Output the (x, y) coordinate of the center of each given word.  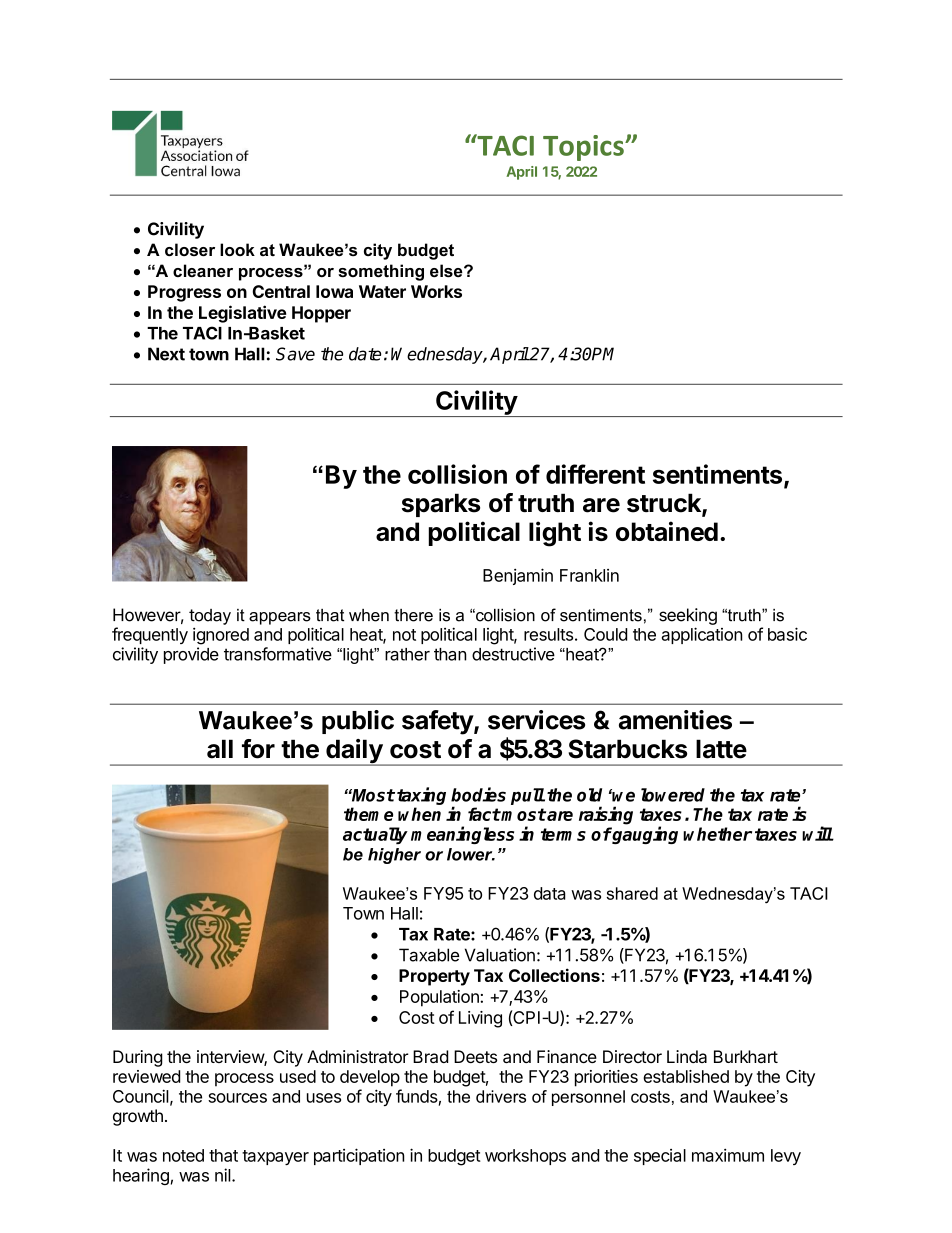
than (450, 654)
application (702, 635)
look (237, 249)
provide (191, 655)
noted (183, 1155)
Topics (584, 148)
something (381, 272)
